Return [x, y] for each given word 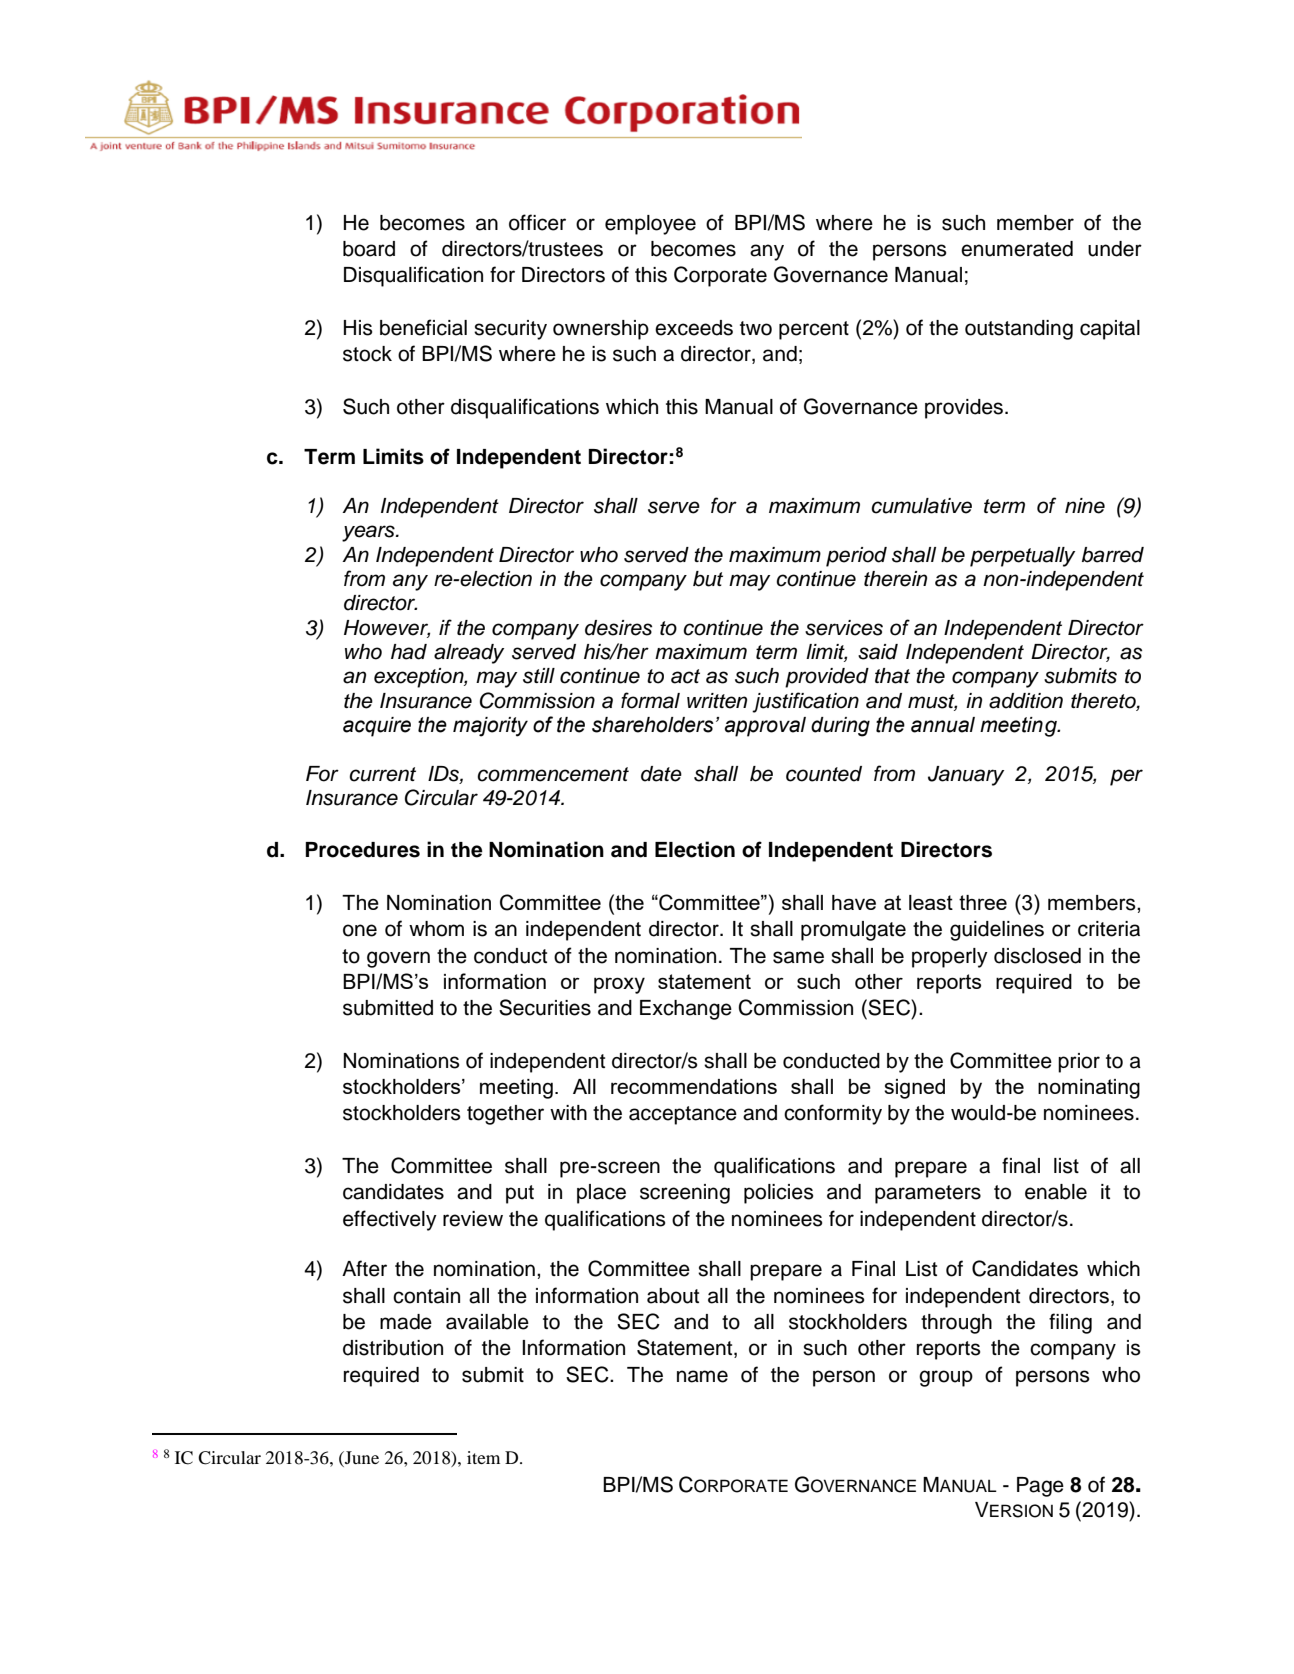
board [369, 249]
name [702, 1376]
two [756, 328]
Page [1040, 1487]
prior [1079, 1063]
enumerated [1017, 249]
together [505, 1115]
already [469, 654]
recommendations [694, 1086]
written [717, 701]
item [483, 1457]
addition [1026, 701]
